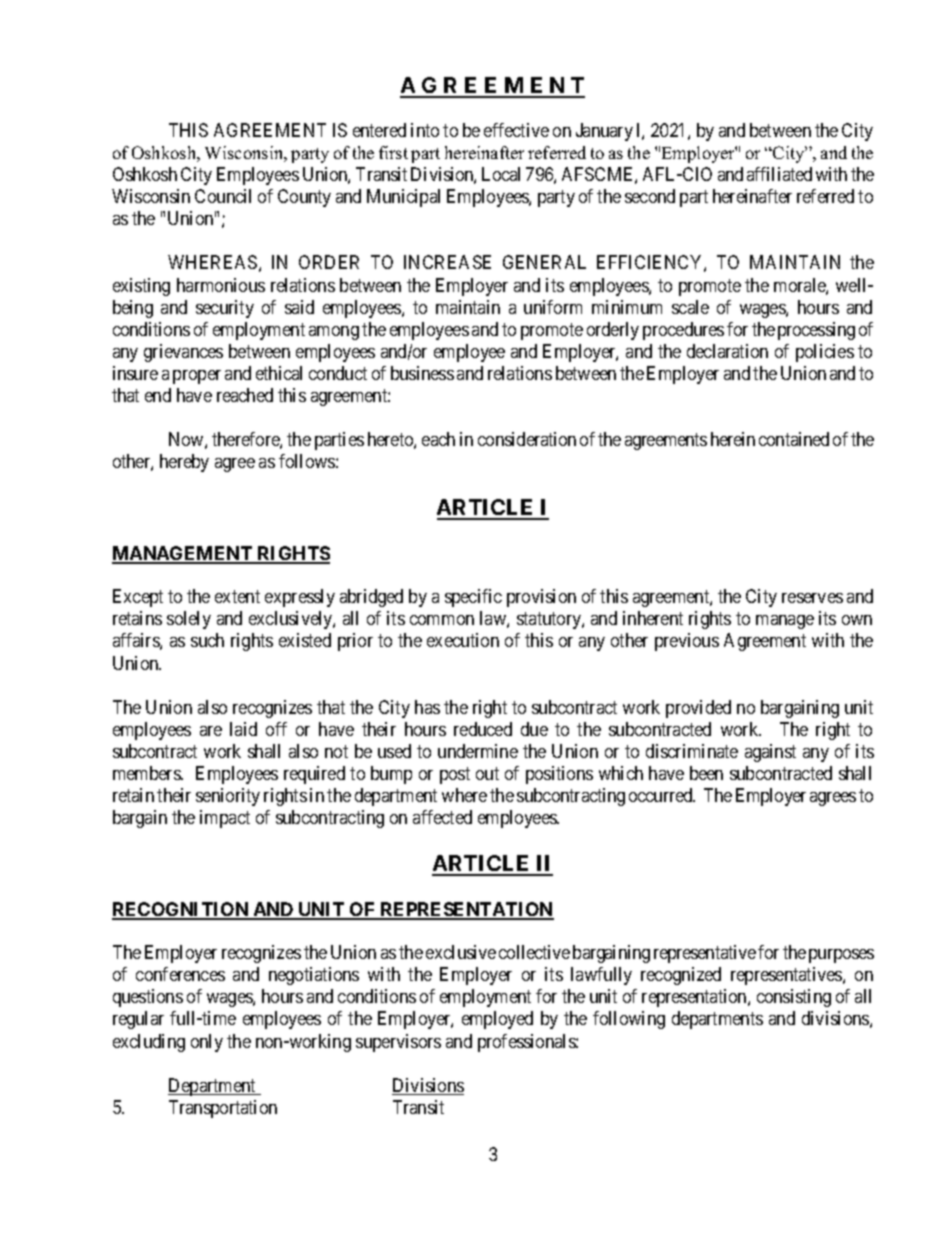 The height and width of the document is (1233, 952). I want to click on seniority, so click(228, 797).
